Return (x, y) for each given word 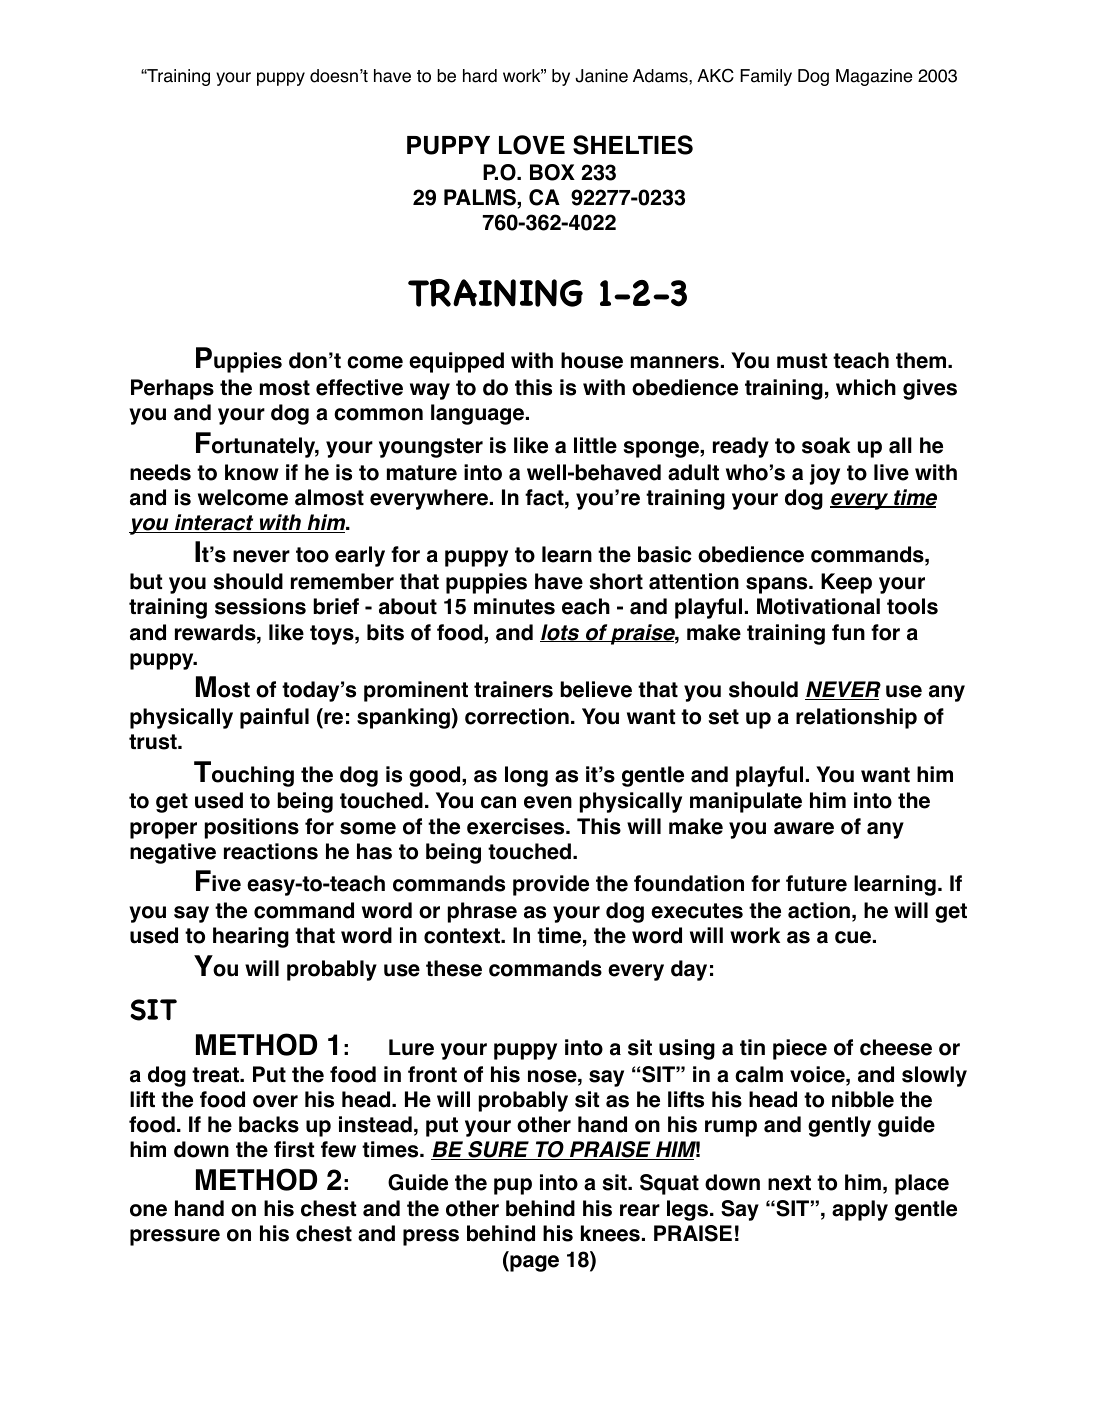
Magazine (874, 77)
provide (551, 885)
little (595, 445)
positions (252, 828)
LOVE (532, 145)
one (148, 1210)
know (252, 472)
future (816, 883)
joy (825, 474)
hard (480, 76)
